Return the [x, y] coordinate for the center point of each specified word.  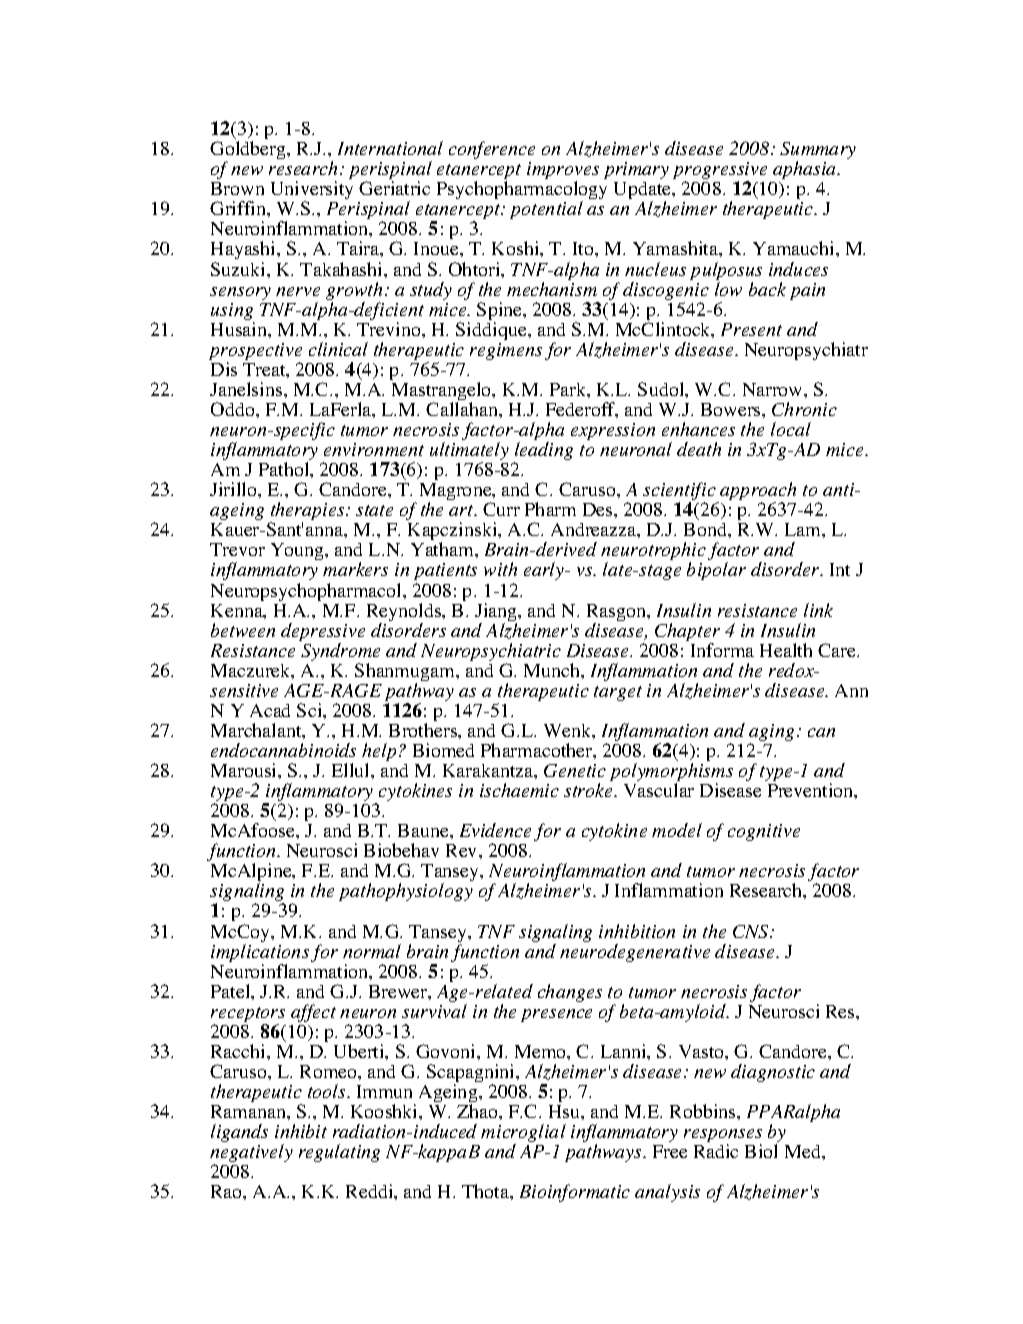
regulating [339, 1153]
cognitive [764, 832]
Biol [761, 1151]
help [379, 753]
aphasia [806, 170]
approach [758, 492]
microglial [523, 1134]
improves [563, 172]
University [312, 192]
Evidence [495, 830]
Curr [501, 509]
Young [299, 551]
